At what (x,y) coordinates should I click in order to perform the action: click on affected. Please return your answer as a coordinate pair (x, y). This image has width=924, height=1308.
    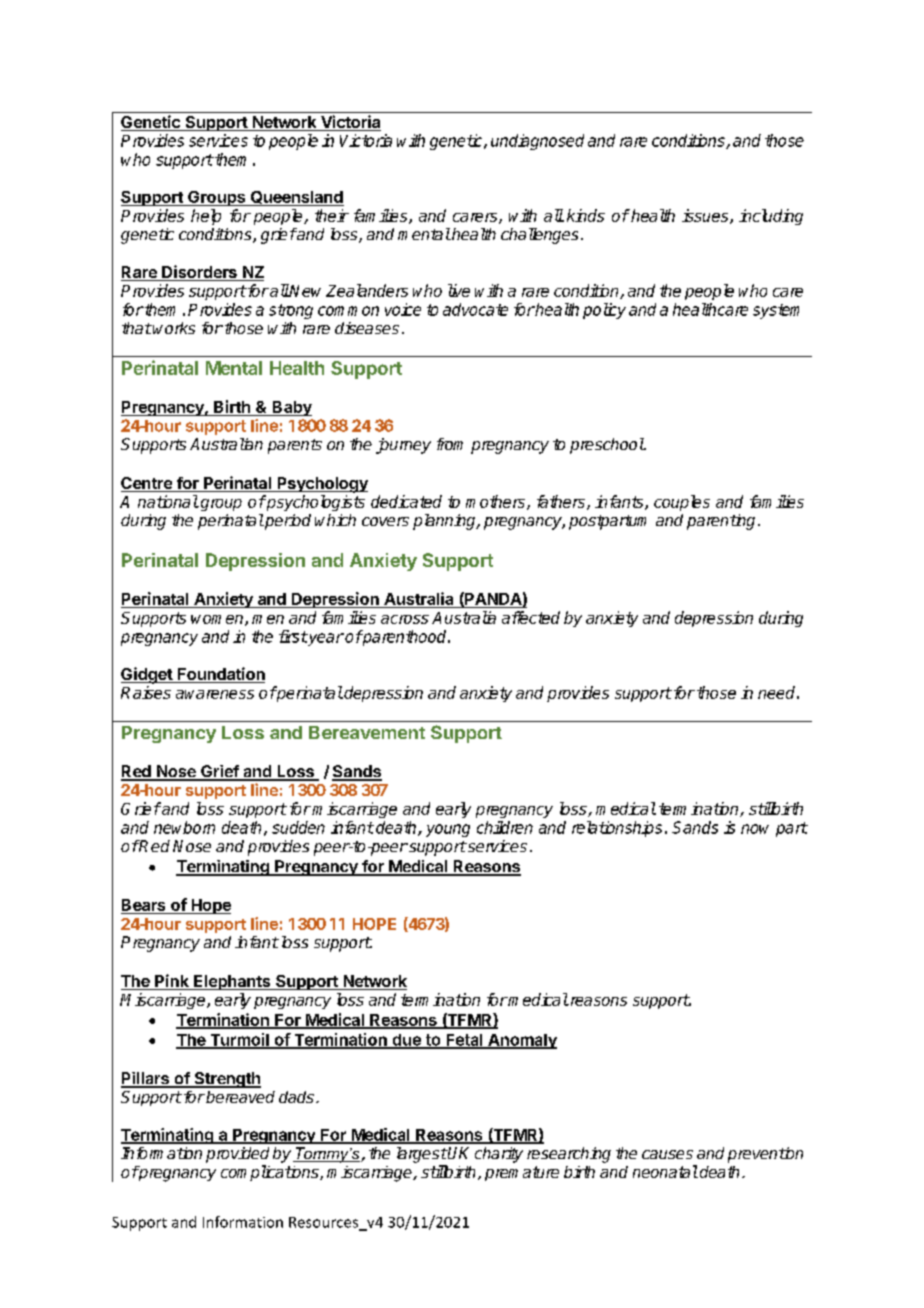
    Looking at the image, I should click on (531, 617).
